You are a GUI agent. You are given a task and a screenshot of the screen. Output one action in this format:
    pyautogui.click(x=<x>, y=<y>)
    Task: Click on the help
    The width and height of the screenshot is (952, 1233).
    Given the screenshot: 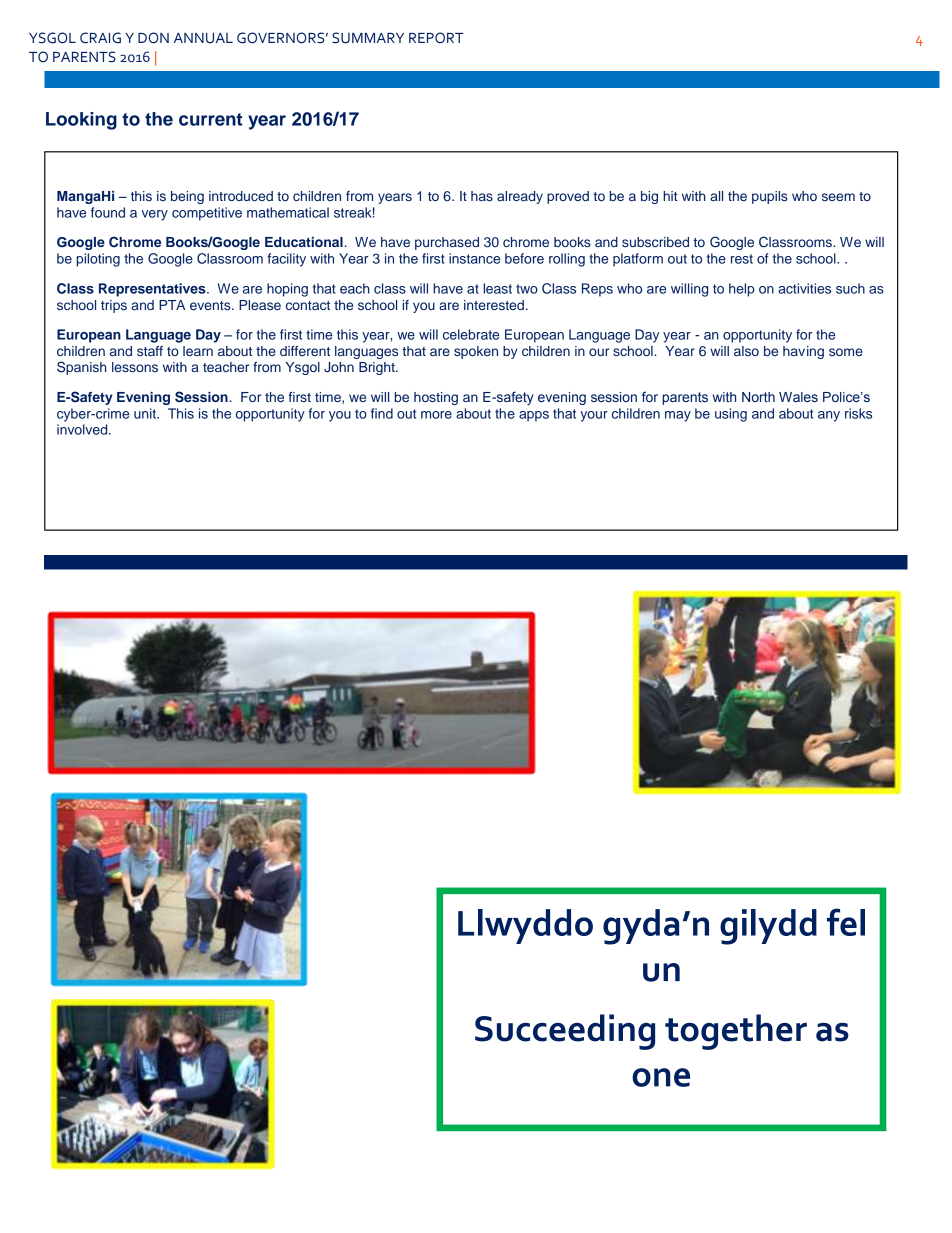 What is the action you would take?
    pyautogui.click(x=742, y=290)
